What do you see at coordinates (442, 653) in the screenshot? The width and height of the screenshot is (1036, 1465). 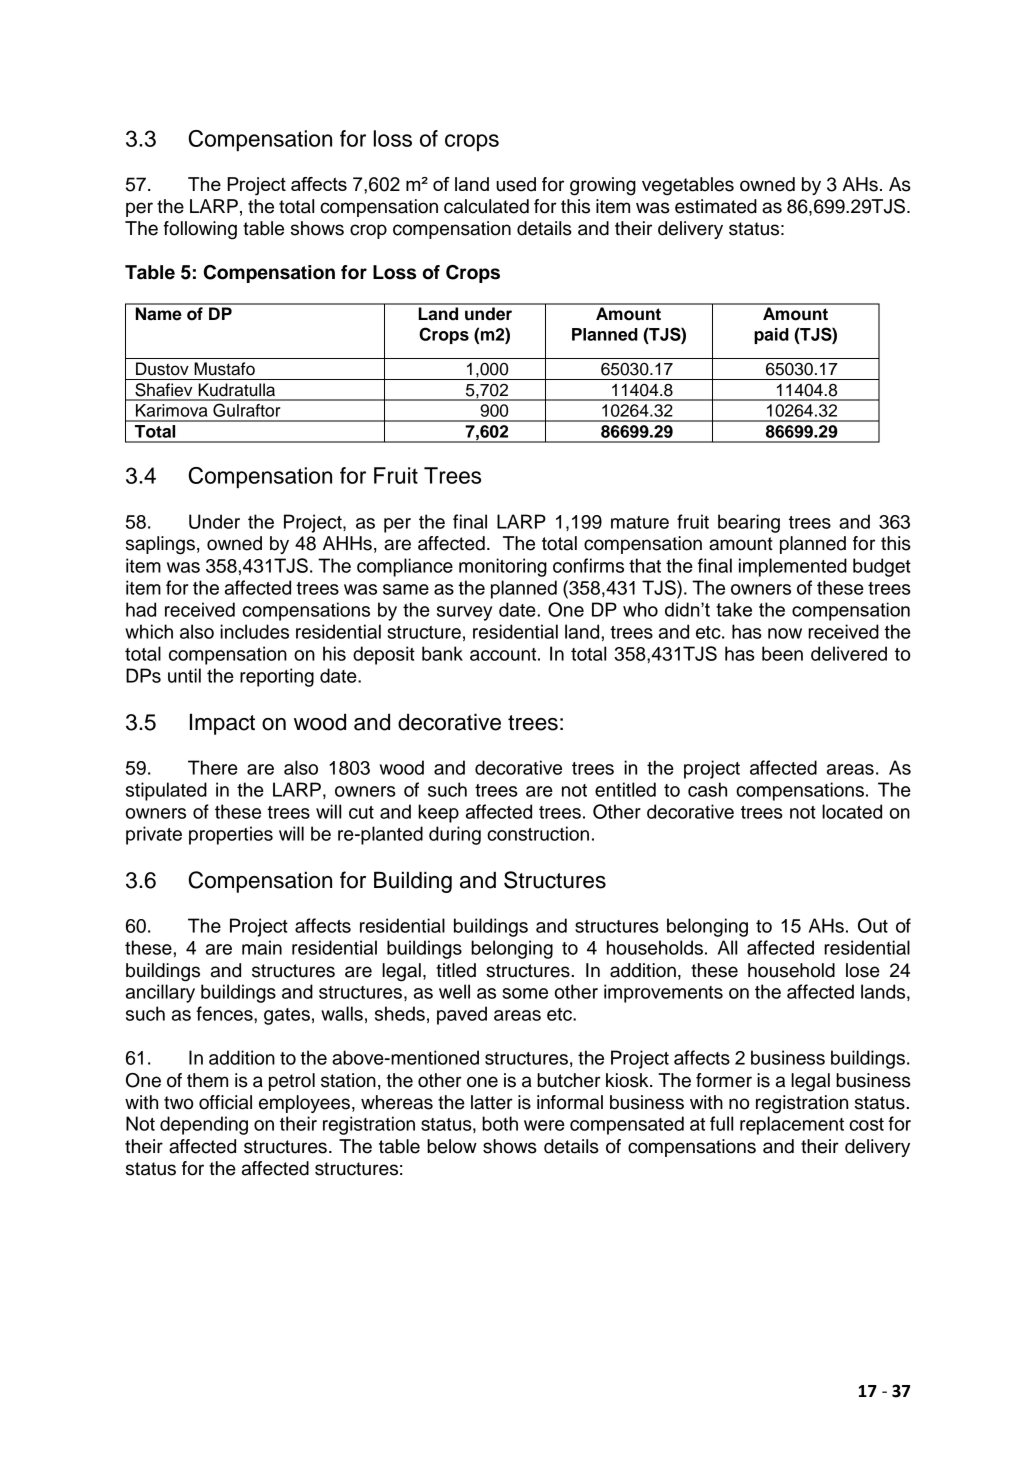 I see `bank` at bounding box center [442, 653].
